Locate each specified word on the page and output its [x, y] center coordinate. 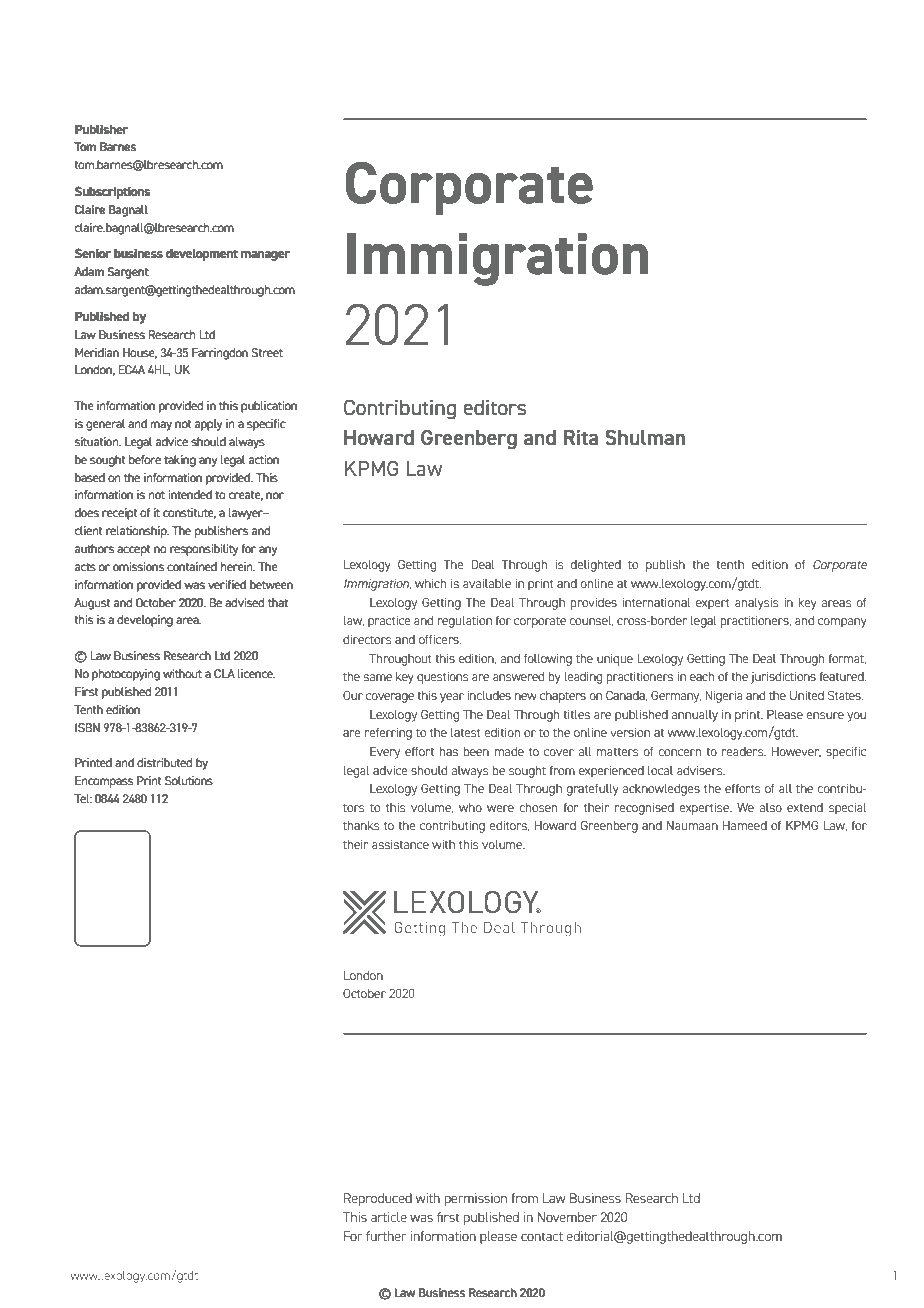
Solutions [188, 780]
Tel [83, 798]
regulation [464, 622]
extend [805, 807]
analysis [756, 604]
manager [265, 256]
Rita [581, 438]
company [842, 623]
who [470, 807]
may [161, 426]
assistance [400, 844]
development [202, 255]
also [771, 807]
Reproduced [378, 1199]
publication [269, 406]
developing [145, 621]
